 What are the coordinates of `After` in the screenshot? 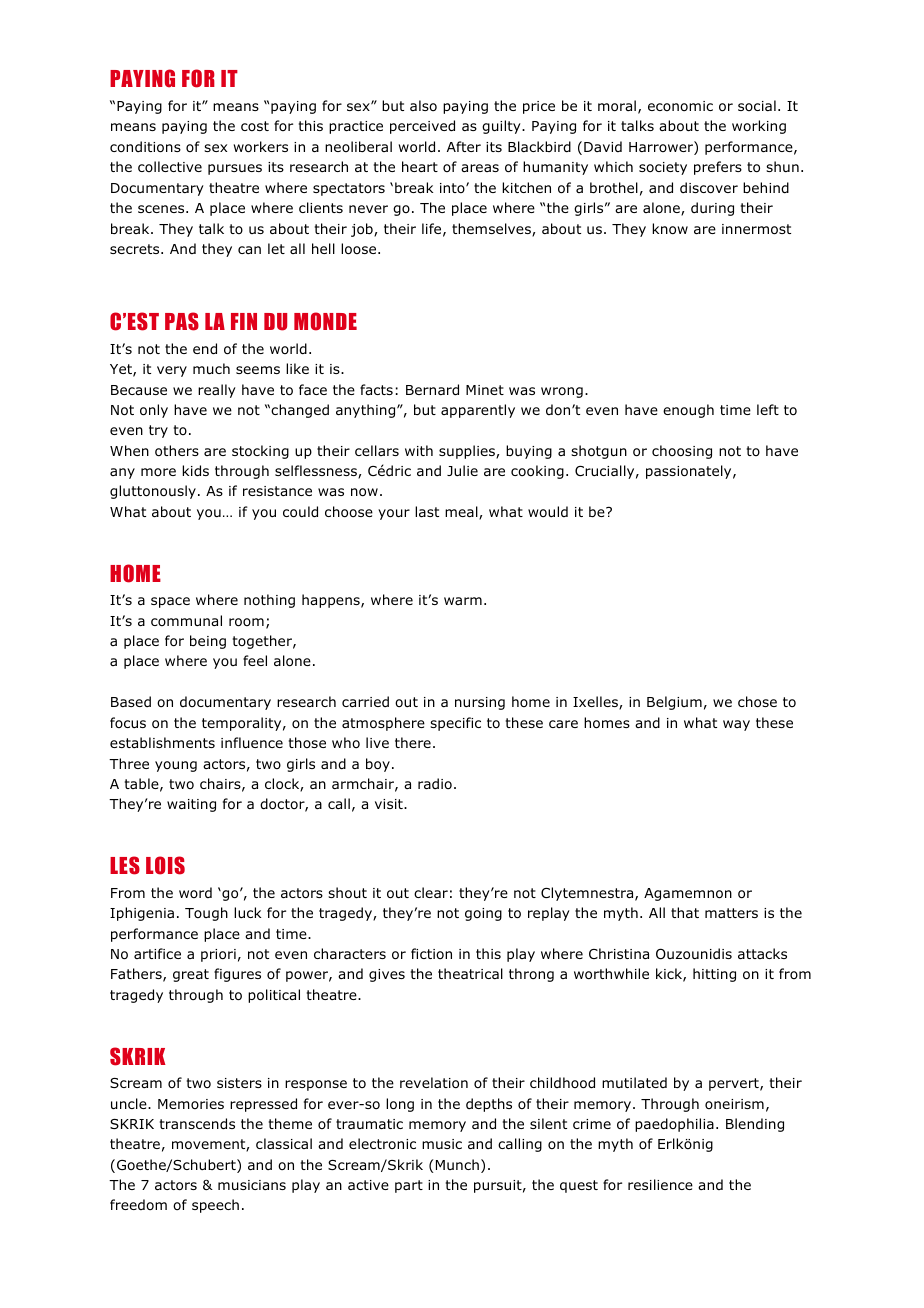 It's located at (464, 146).
